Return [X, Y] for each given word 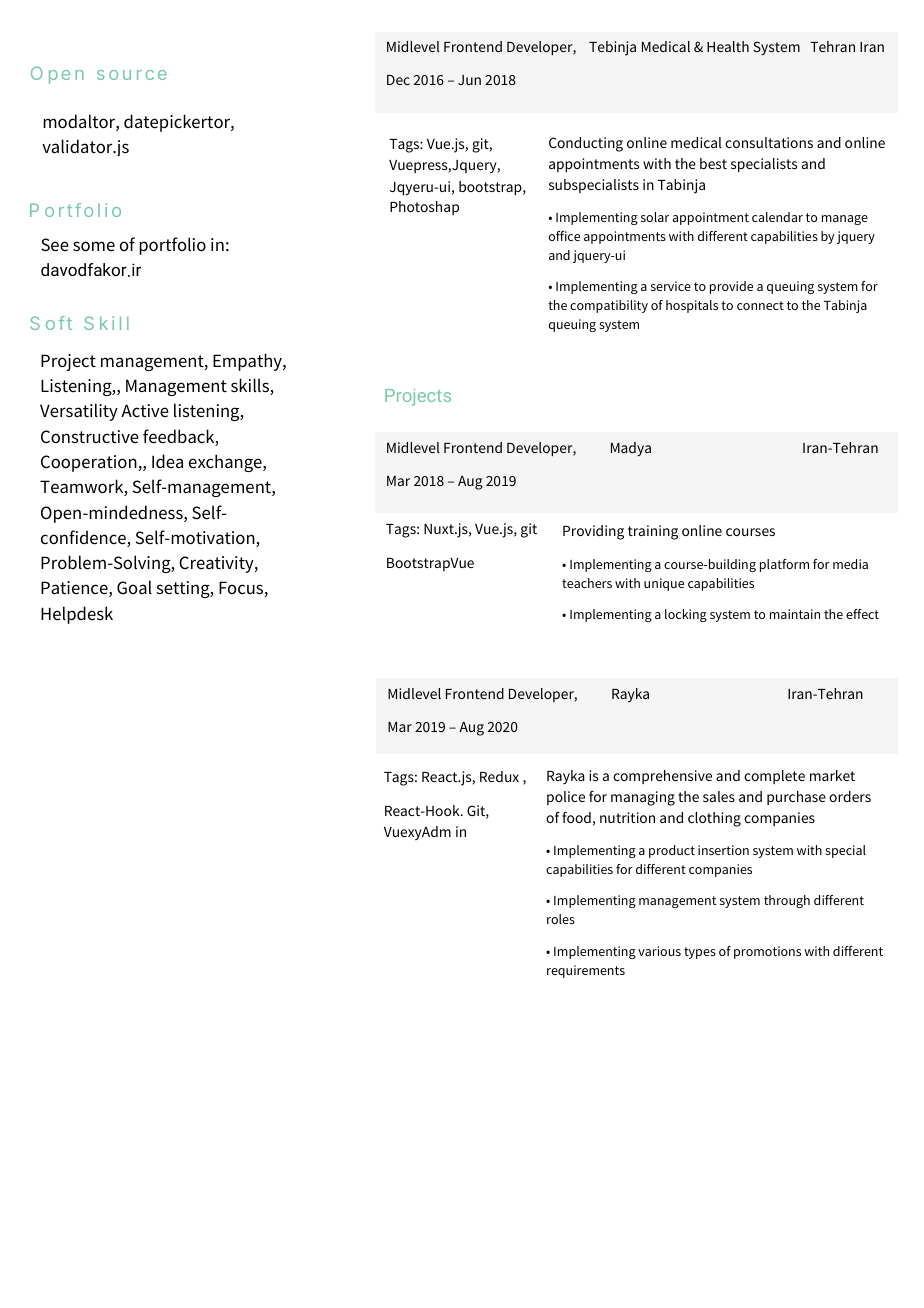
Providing [593, 532]
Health [728, 46]
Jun [469, 80]
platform [784, 565]
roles [561, 919]
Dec [398, 80]
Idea [167, 461]
